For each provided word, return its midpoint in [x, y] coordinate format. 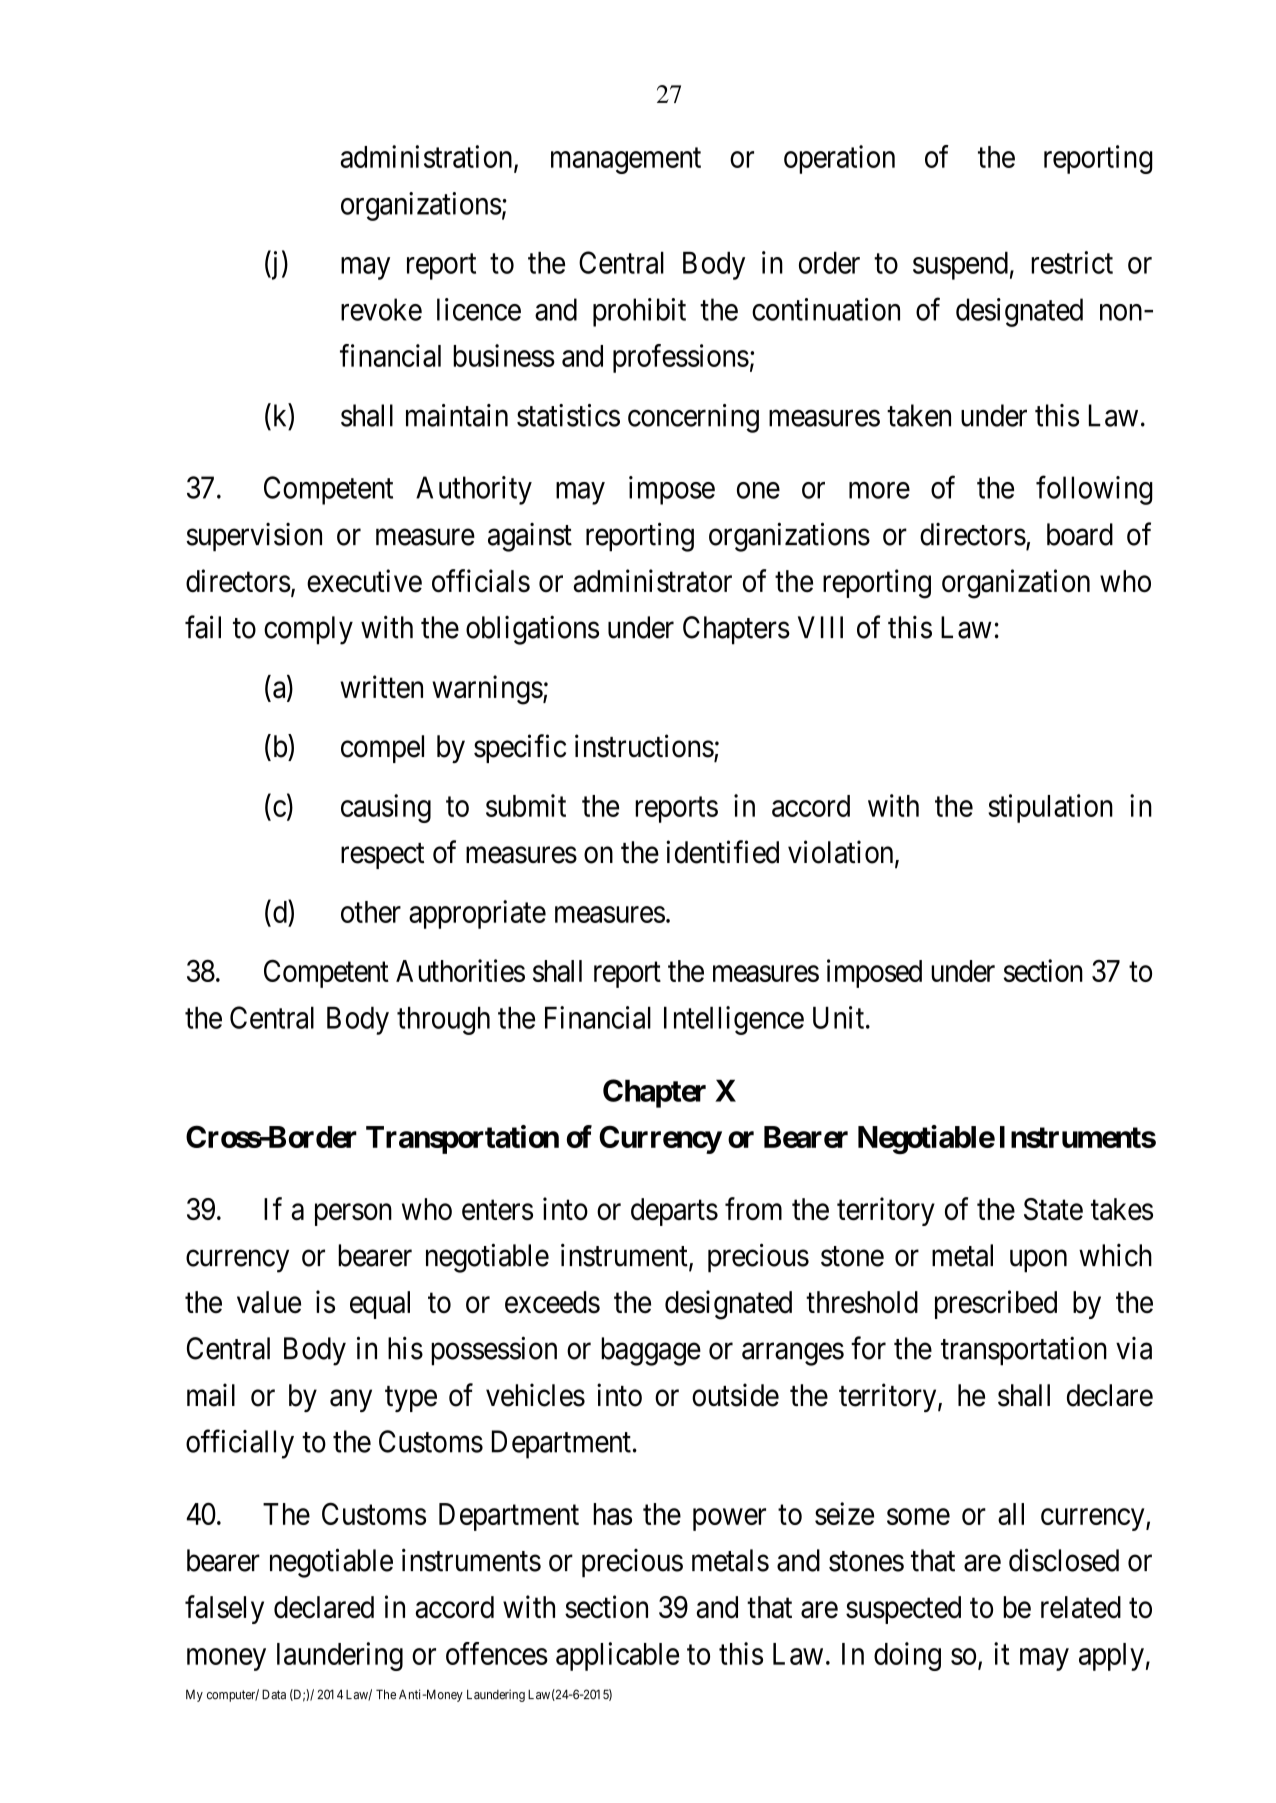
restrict [1072, 262]
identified [722, 852]
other [371, 912]
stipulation [1050, 808]
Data [274, 1694]
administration [428, 157]
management [626, 161]
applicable [617, 1656]
